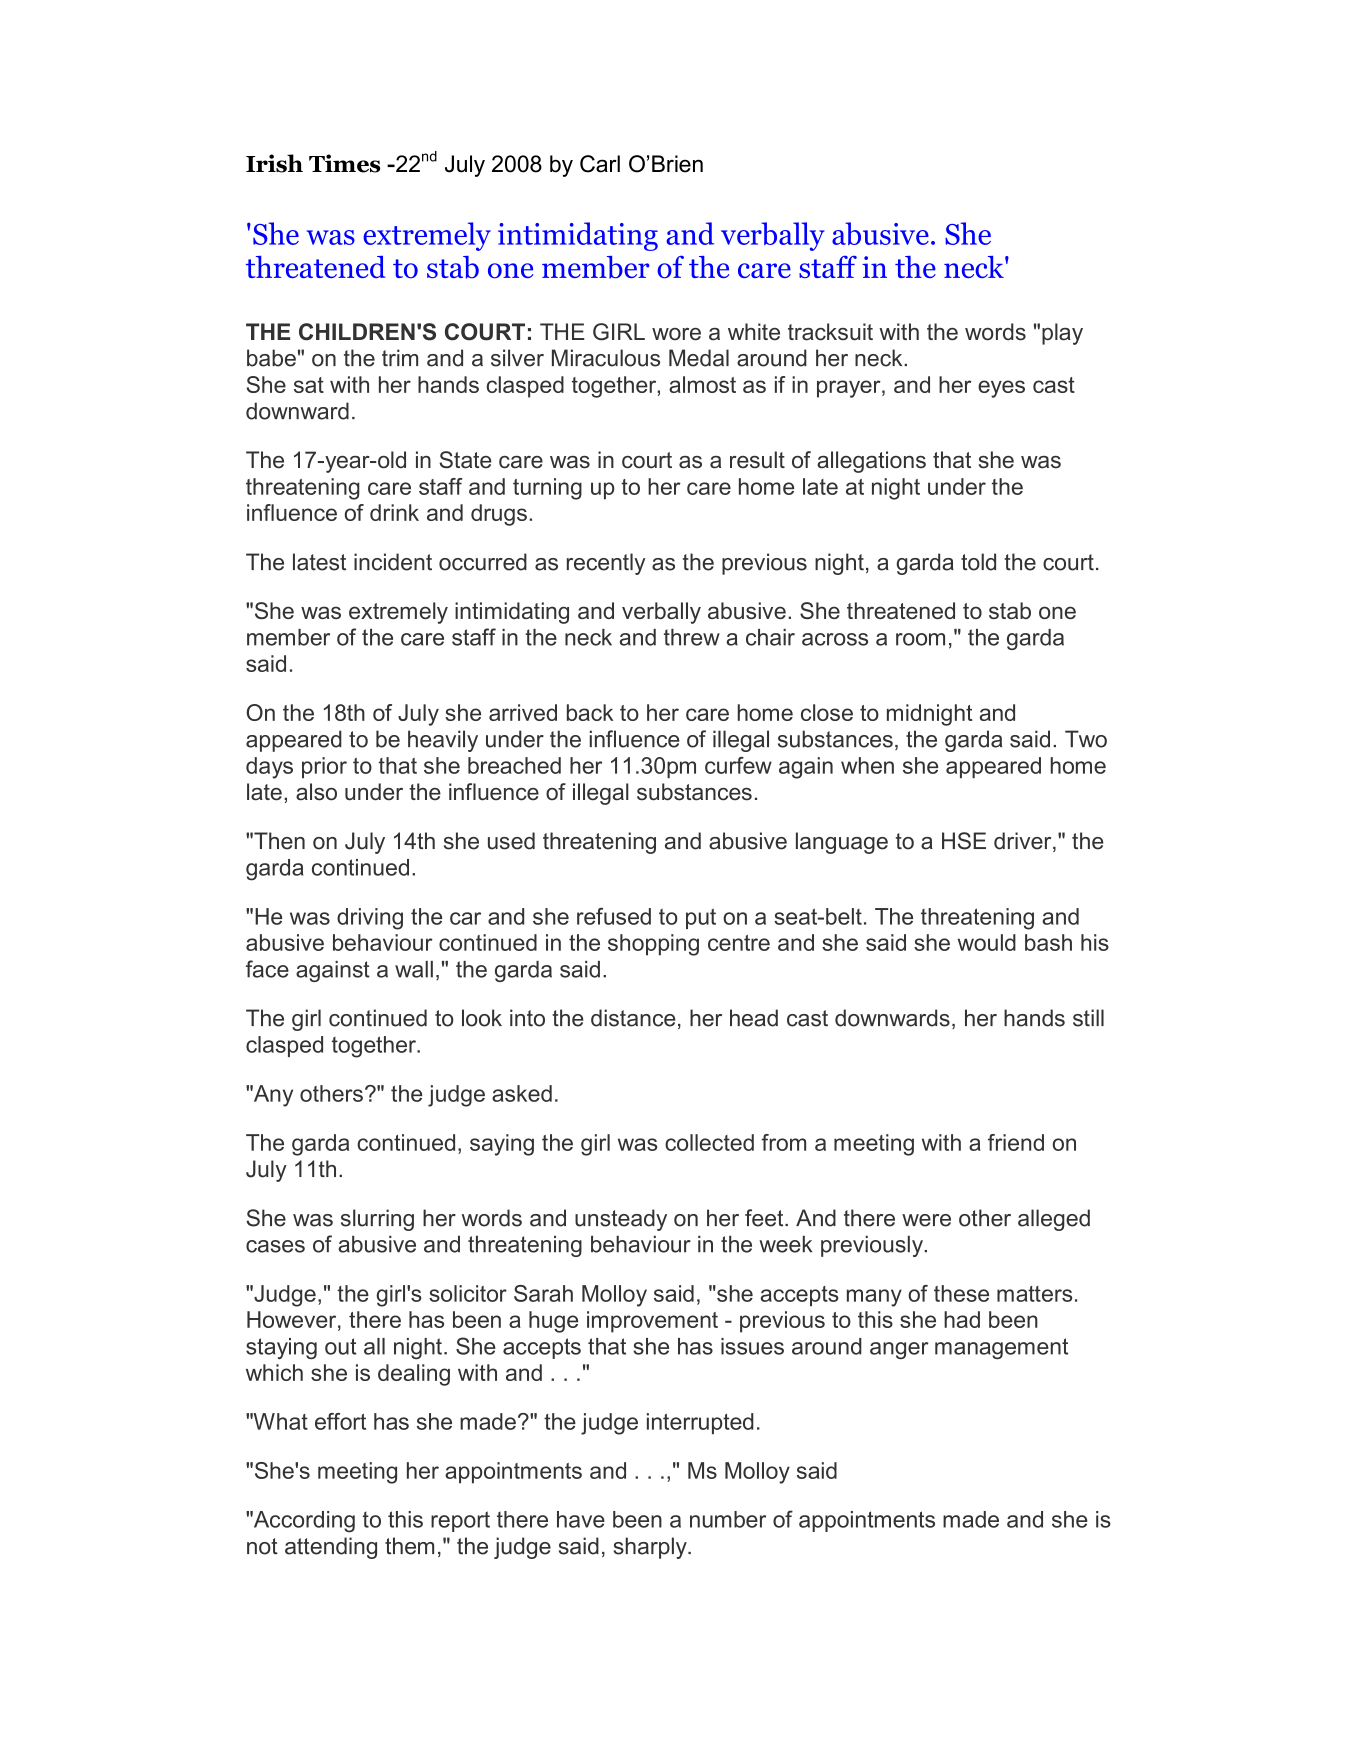 Image resolution: width=1360 pixels, height=1760 pixels. What do you see at coordinates (728, 1519) in the document?
I see `number` at bounding box center [728, 1519].
